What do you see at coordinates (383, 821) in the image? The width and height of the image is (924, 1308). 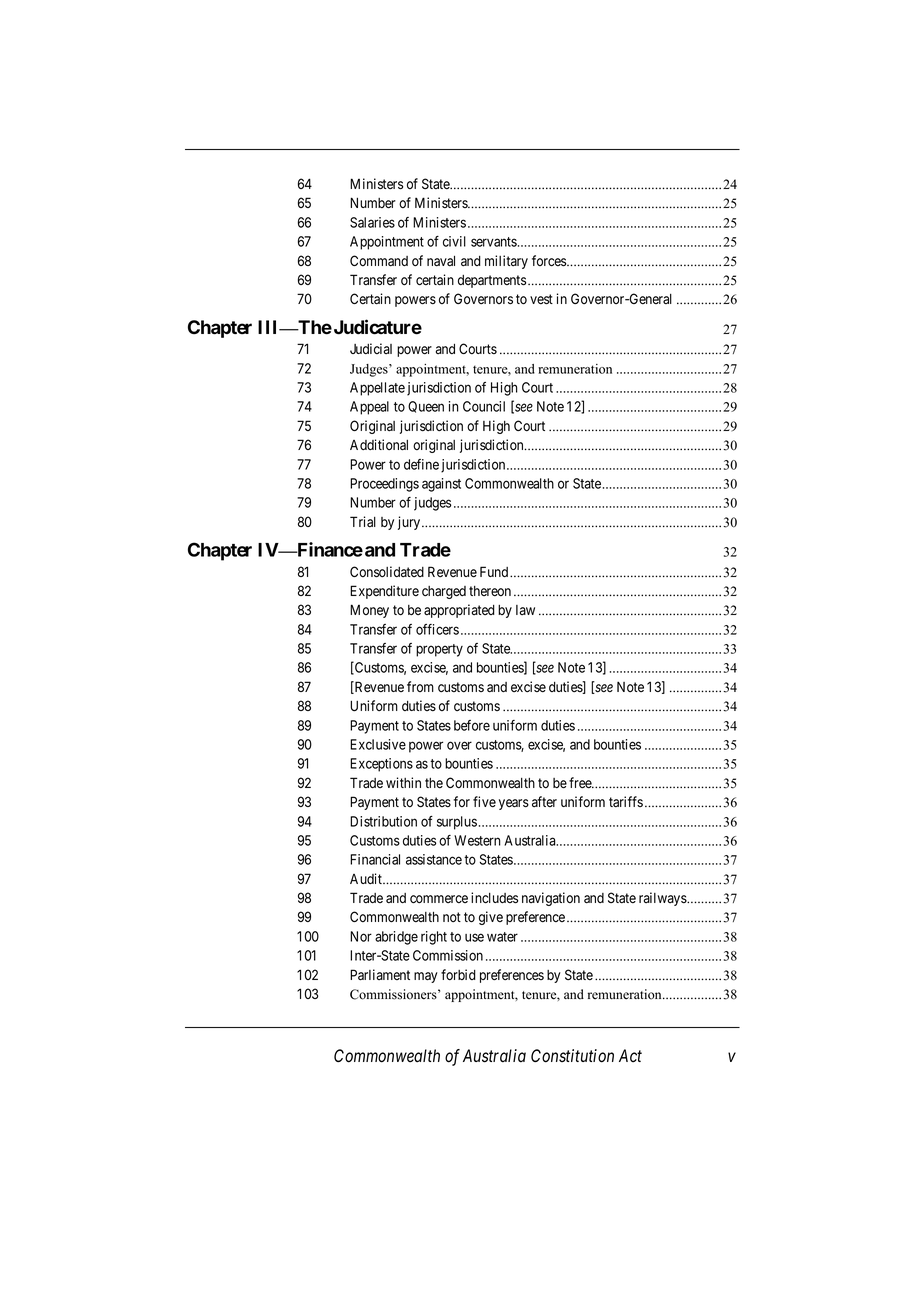 I see `Distribution` at bounding box center [383, 821].
